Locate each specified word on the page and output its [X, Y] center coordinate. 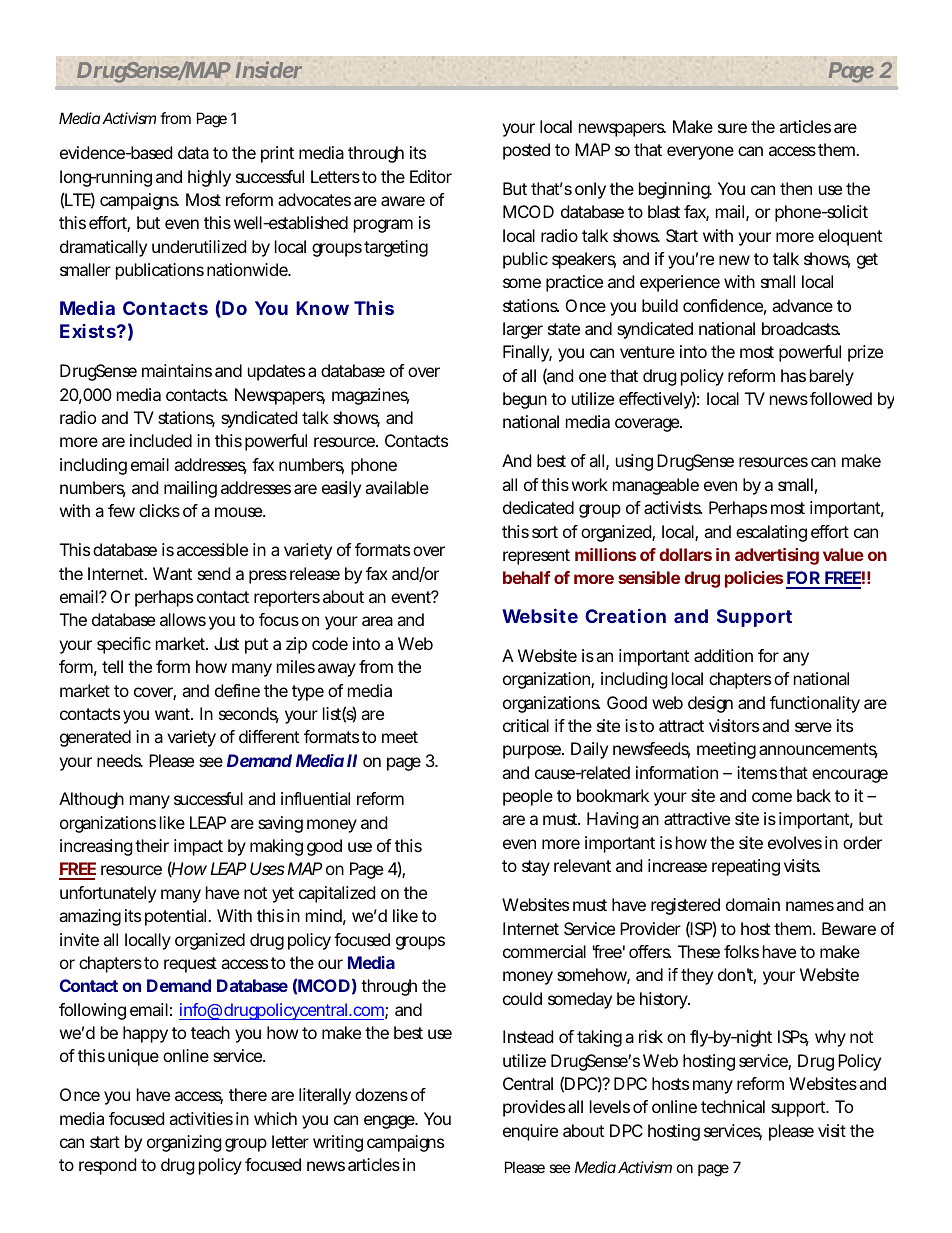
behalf [527, 577]
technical [733, 1106]
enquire [530, 1132]
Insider [269, 69]
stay [536, 868]
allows [183, 619]
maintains [177, 370]
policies [754, 579]
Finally [527, 353]
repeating [746, 867]
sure [732, 128]
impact [198, 847]
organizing [184, 1143]
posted [526, 151]
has [793, 375]
